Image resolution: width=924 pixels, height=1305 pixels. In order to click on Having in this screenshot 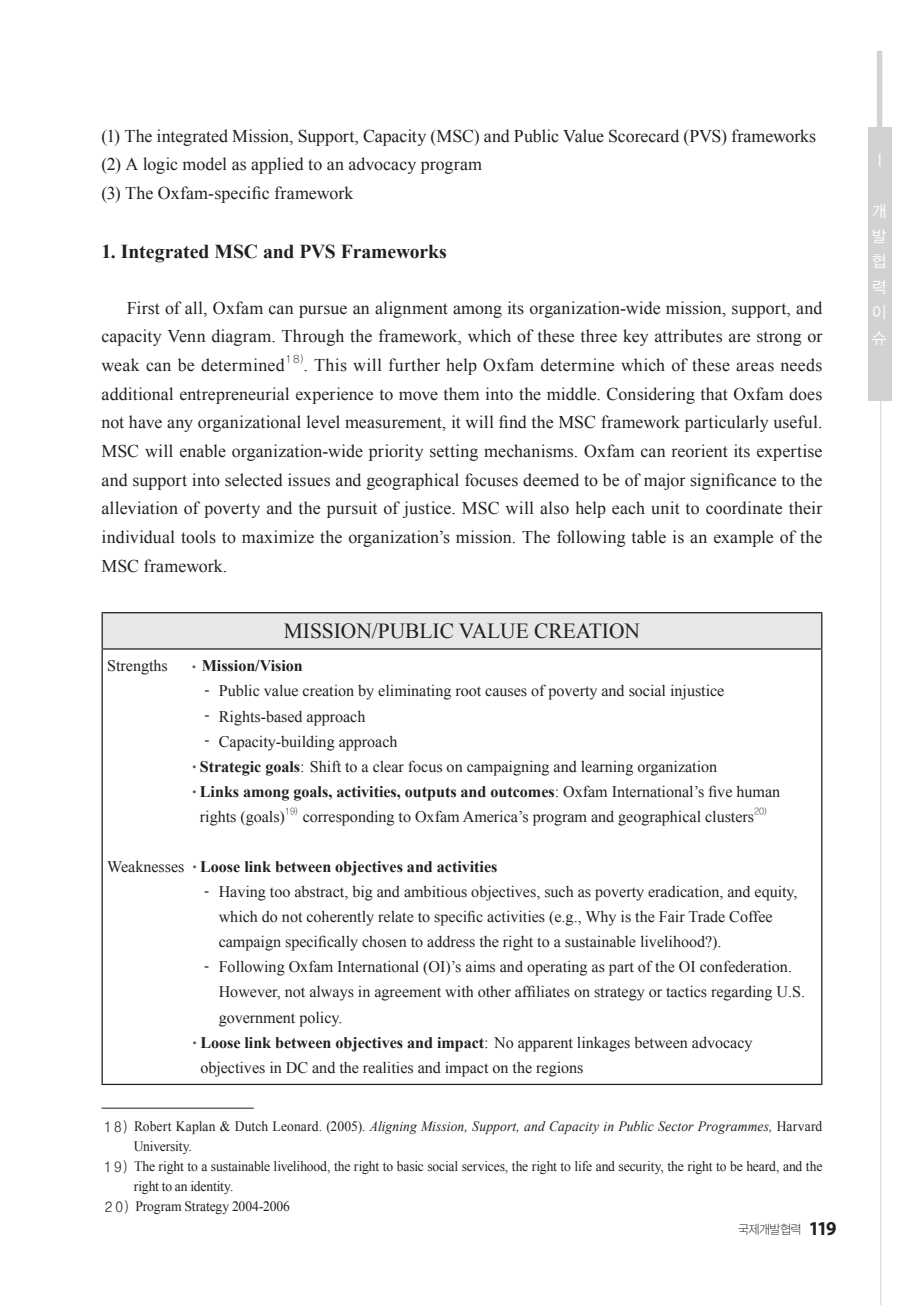, I will do `click(242, 893)`.
